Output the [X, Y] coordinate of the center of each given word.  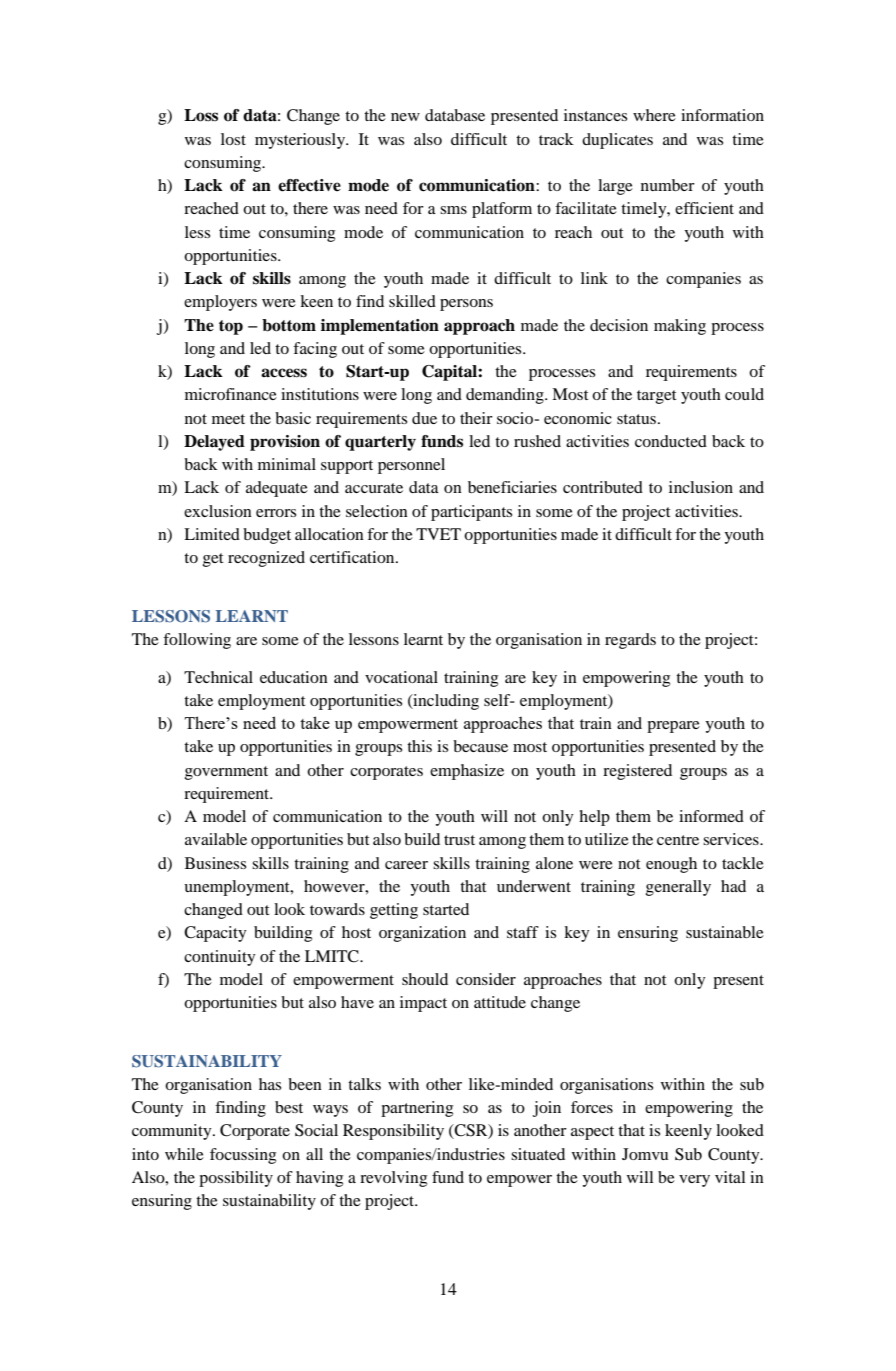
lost [233, 139]
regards [630, 641]
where [654, 115]
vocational [401, 677]
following [197, 641]
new [405, 117]
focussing [243, 1156]
